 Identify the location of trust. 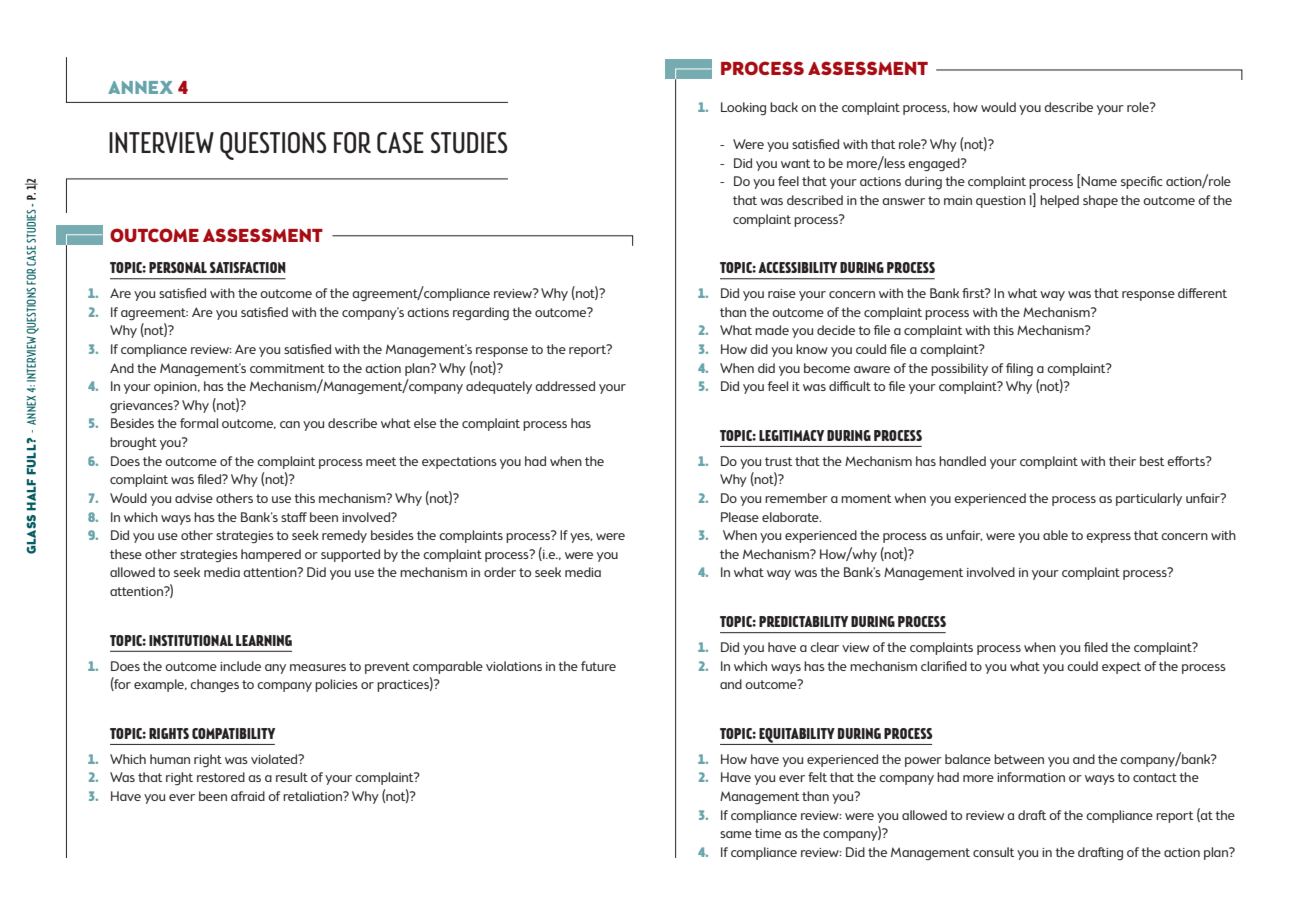
(778, 461).
